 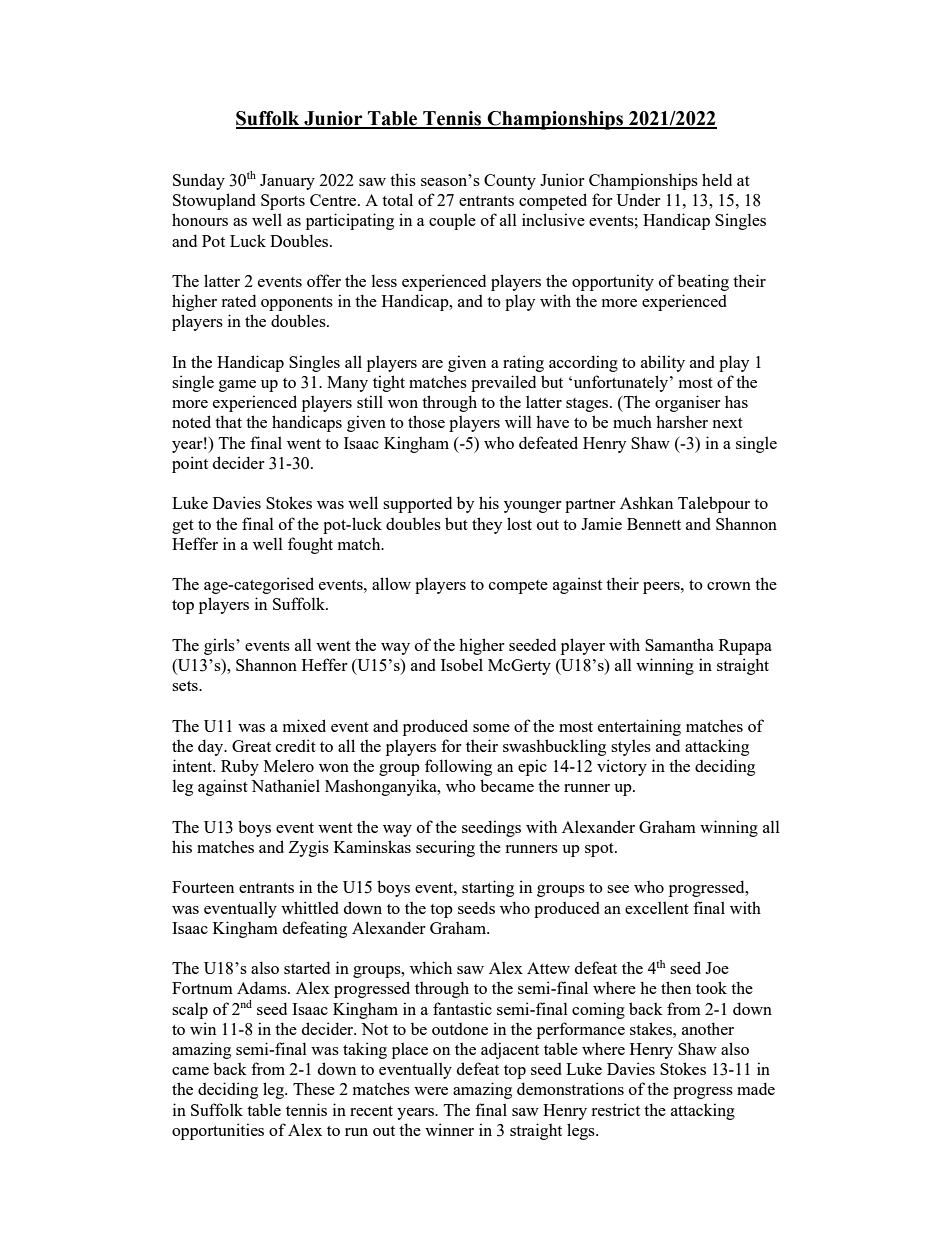 What do you see at coordinates (462, 664) in the screenshot?
I see `Isobel` at bounding box center [462, 664].
